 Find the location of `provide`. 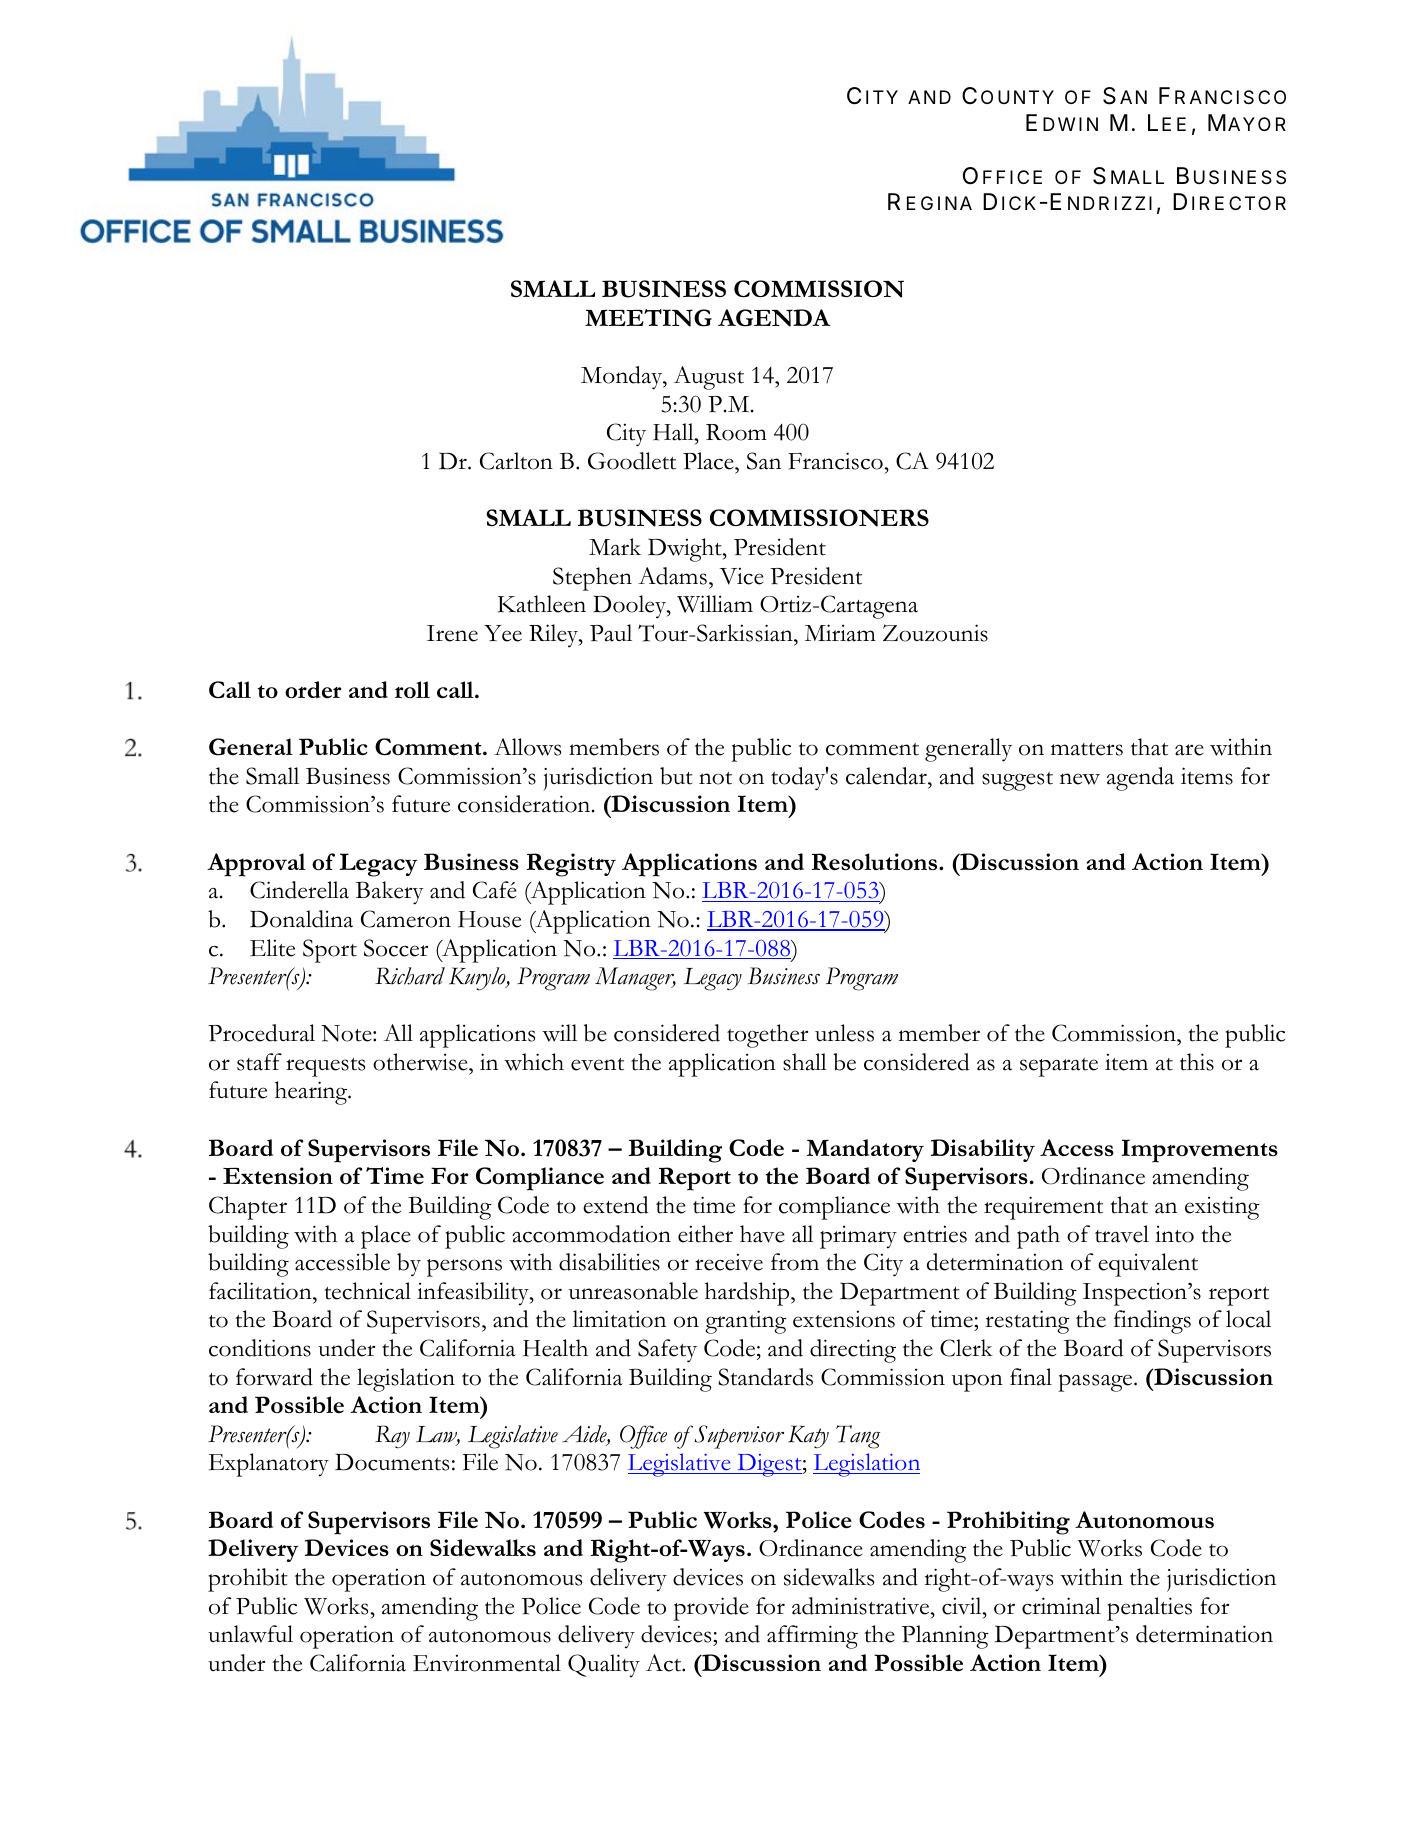

provide is located at coordinates (711, 1609).
